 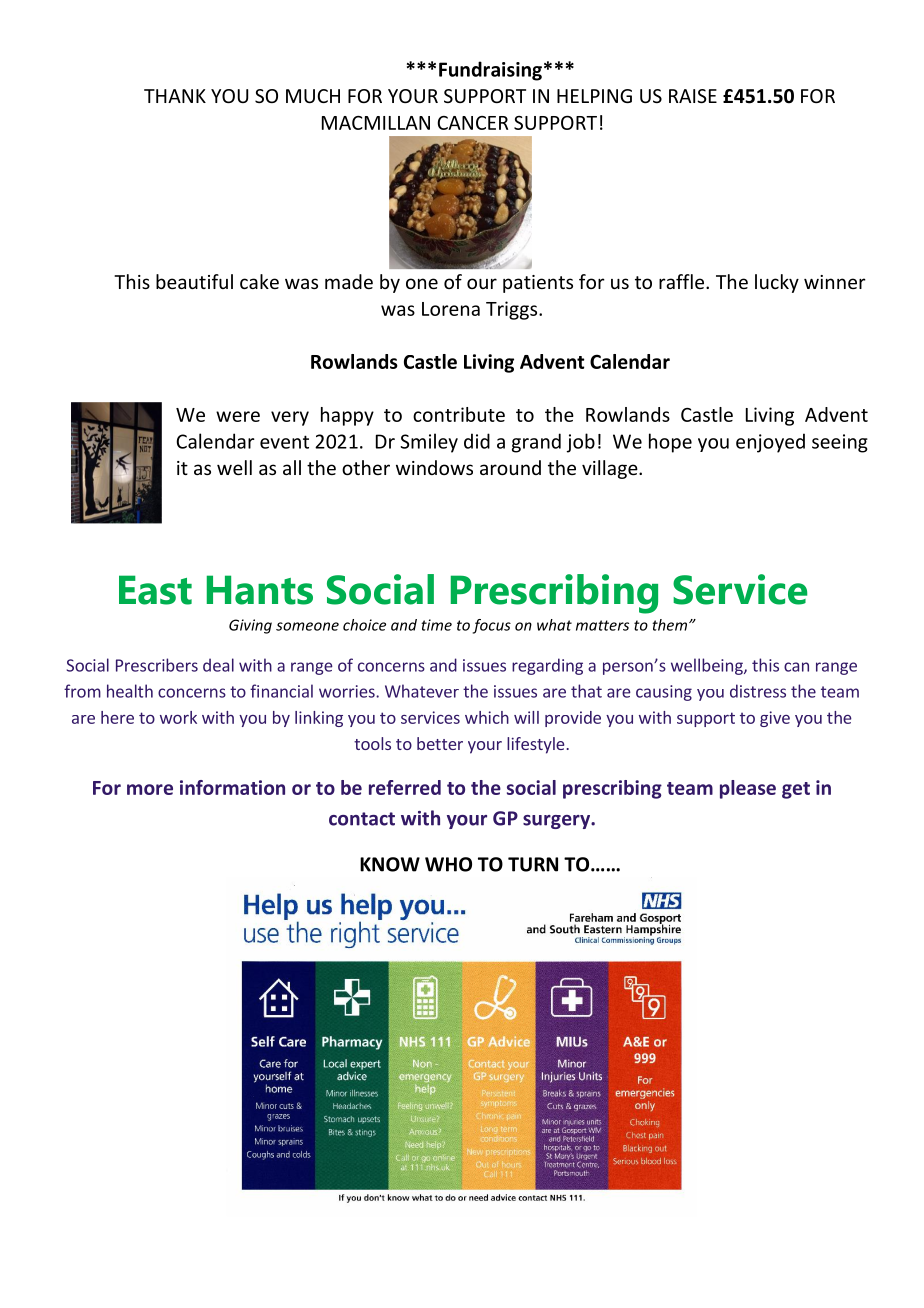 I want to click on windows, so click(x=434, y=467).
